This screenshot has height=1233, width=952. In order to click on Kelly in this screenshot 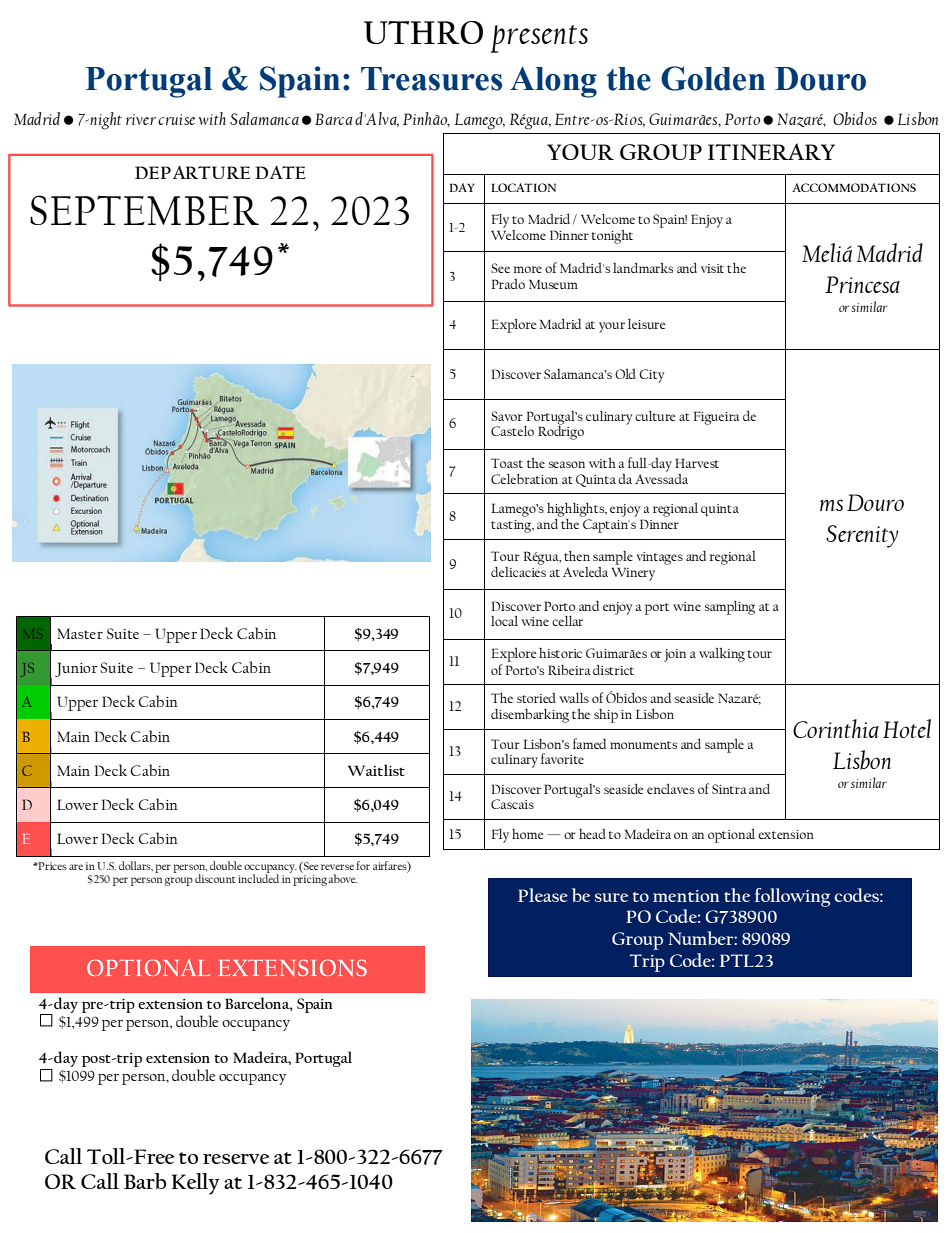, I will do `click(195, 1184)`.
